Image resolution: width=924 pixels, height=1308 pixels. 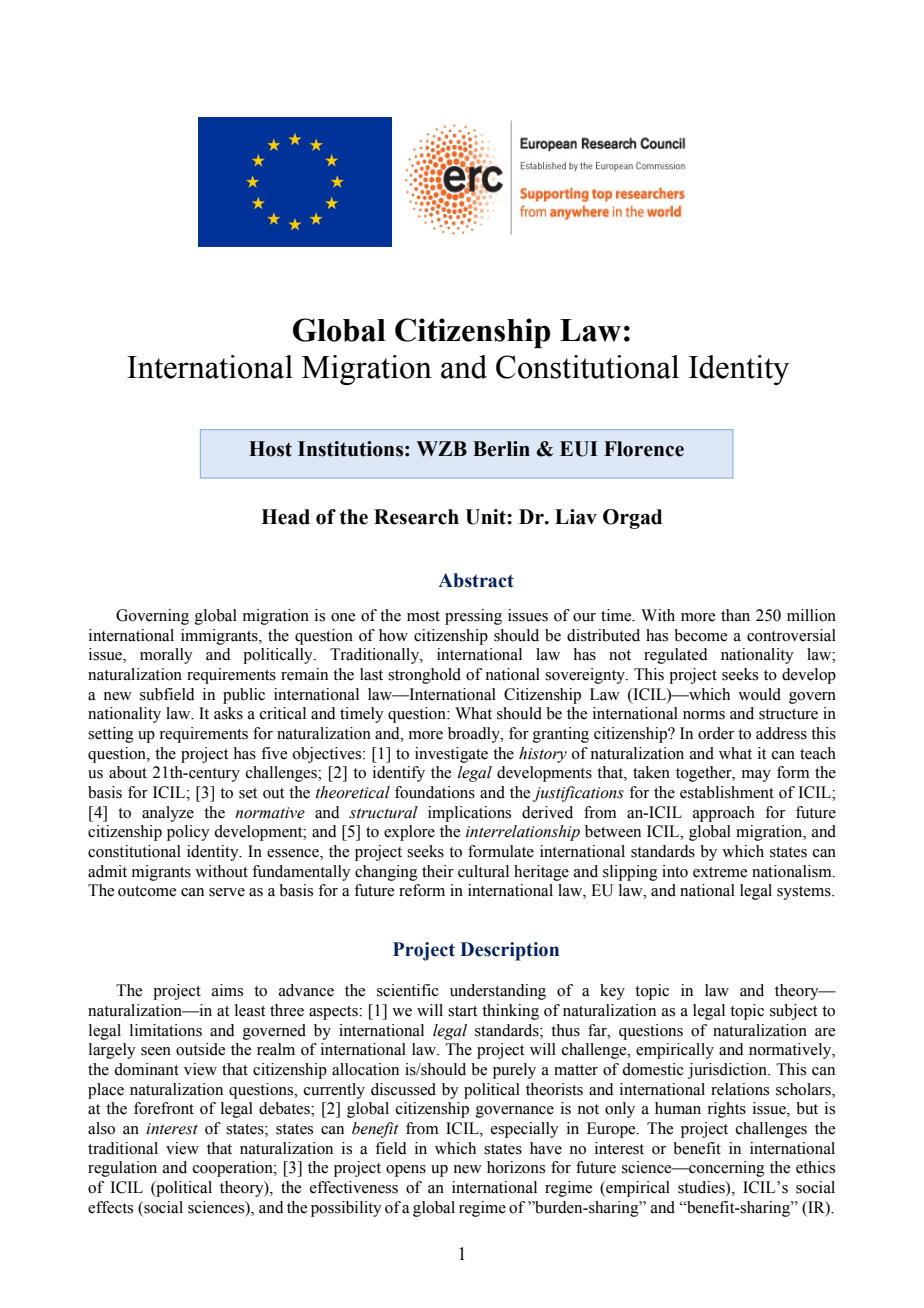 What do you see at coordinates (227, 892) in the screenshot?
I see `serve` at bounding box center [227, 892].
